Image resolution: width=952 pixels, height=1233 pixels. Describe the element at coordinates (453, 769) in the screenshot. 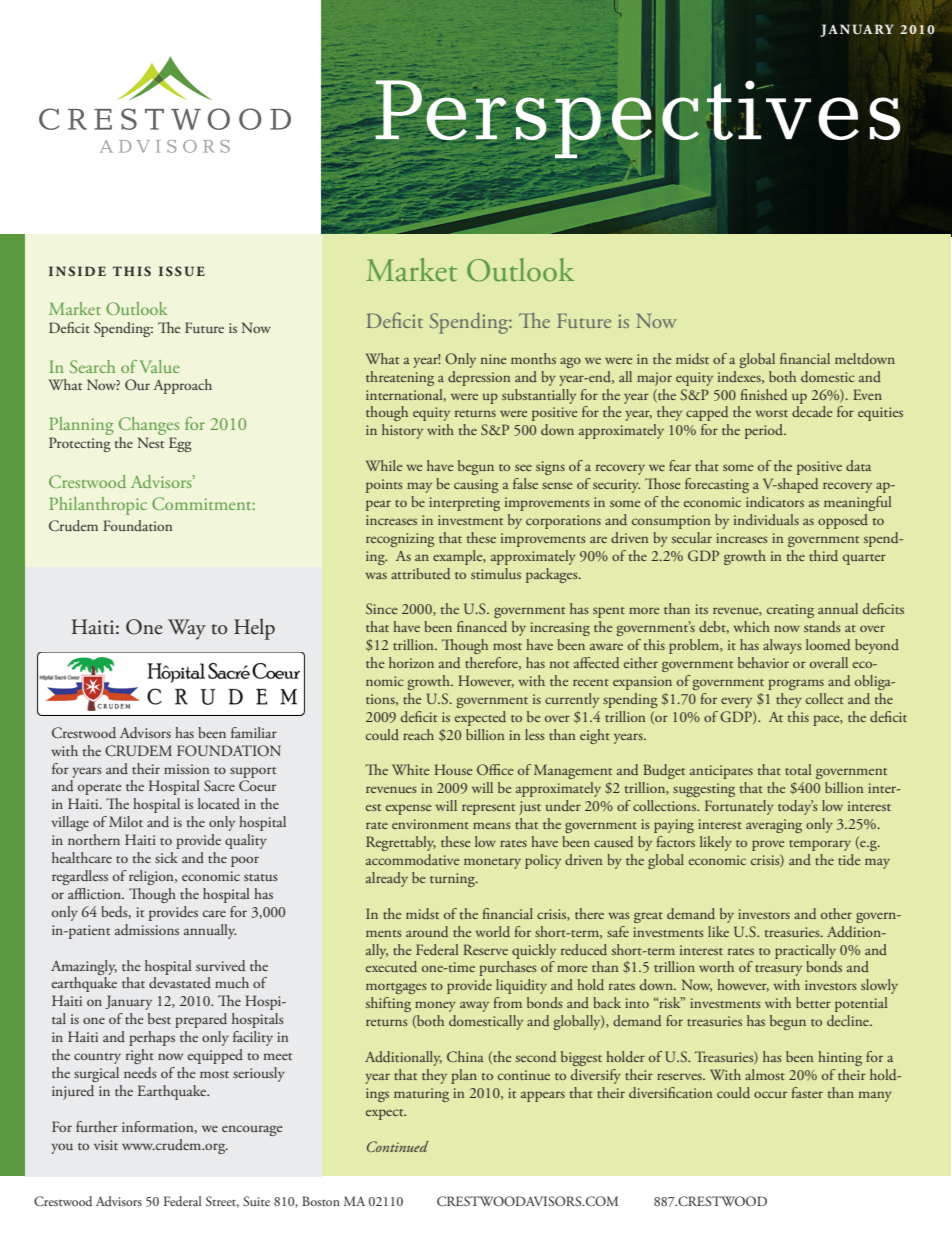

I see `House` at that location.
